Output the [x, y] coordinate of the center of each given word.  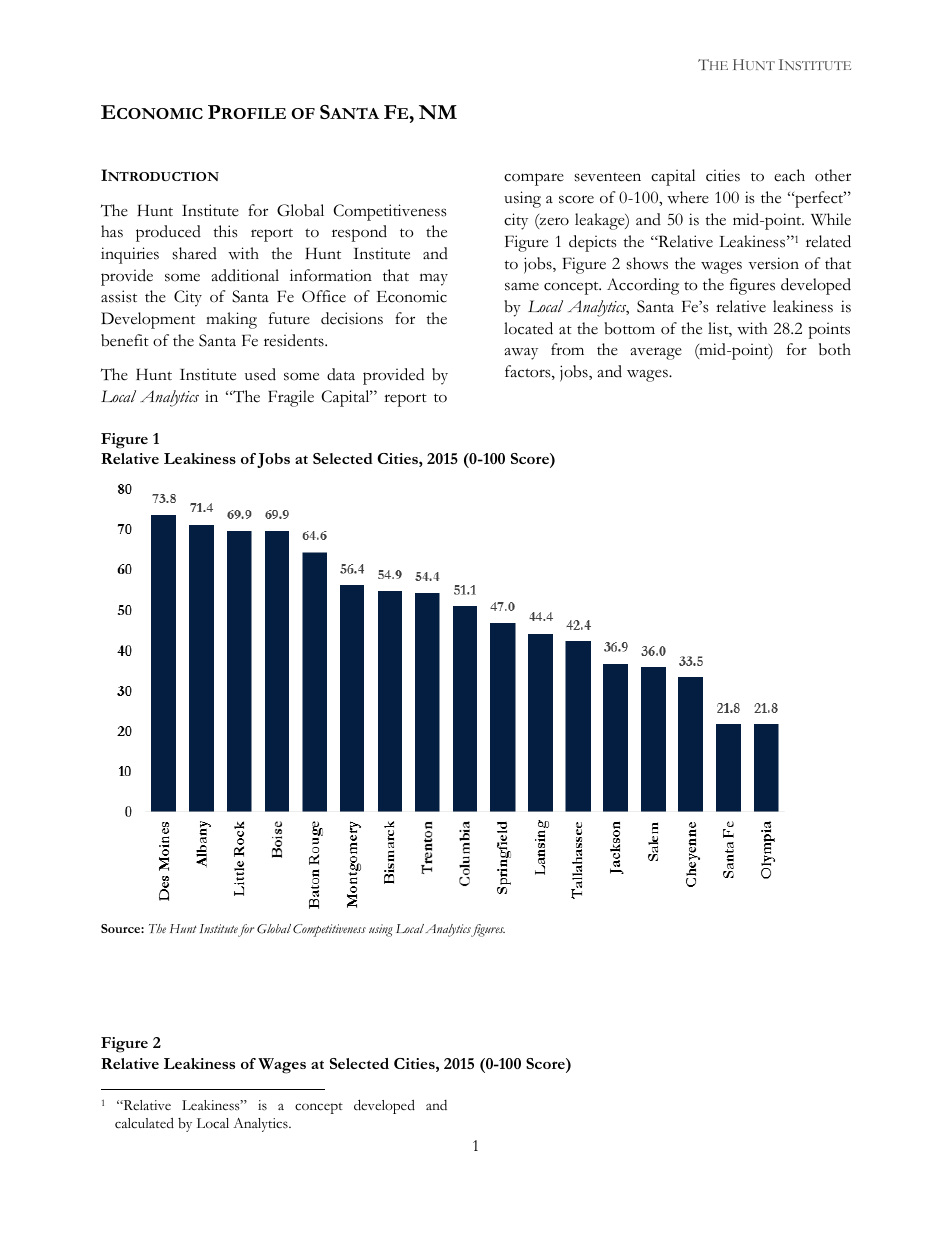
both [835, 349]
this [225, 231]
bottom [629, 328]
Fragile [291, 398]
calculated [144, 1123]
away [521, 354]
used [260, 374]
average [656, 353]
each [789, 175]
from [567, 349]
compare [534, 179]
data [341, 374]
